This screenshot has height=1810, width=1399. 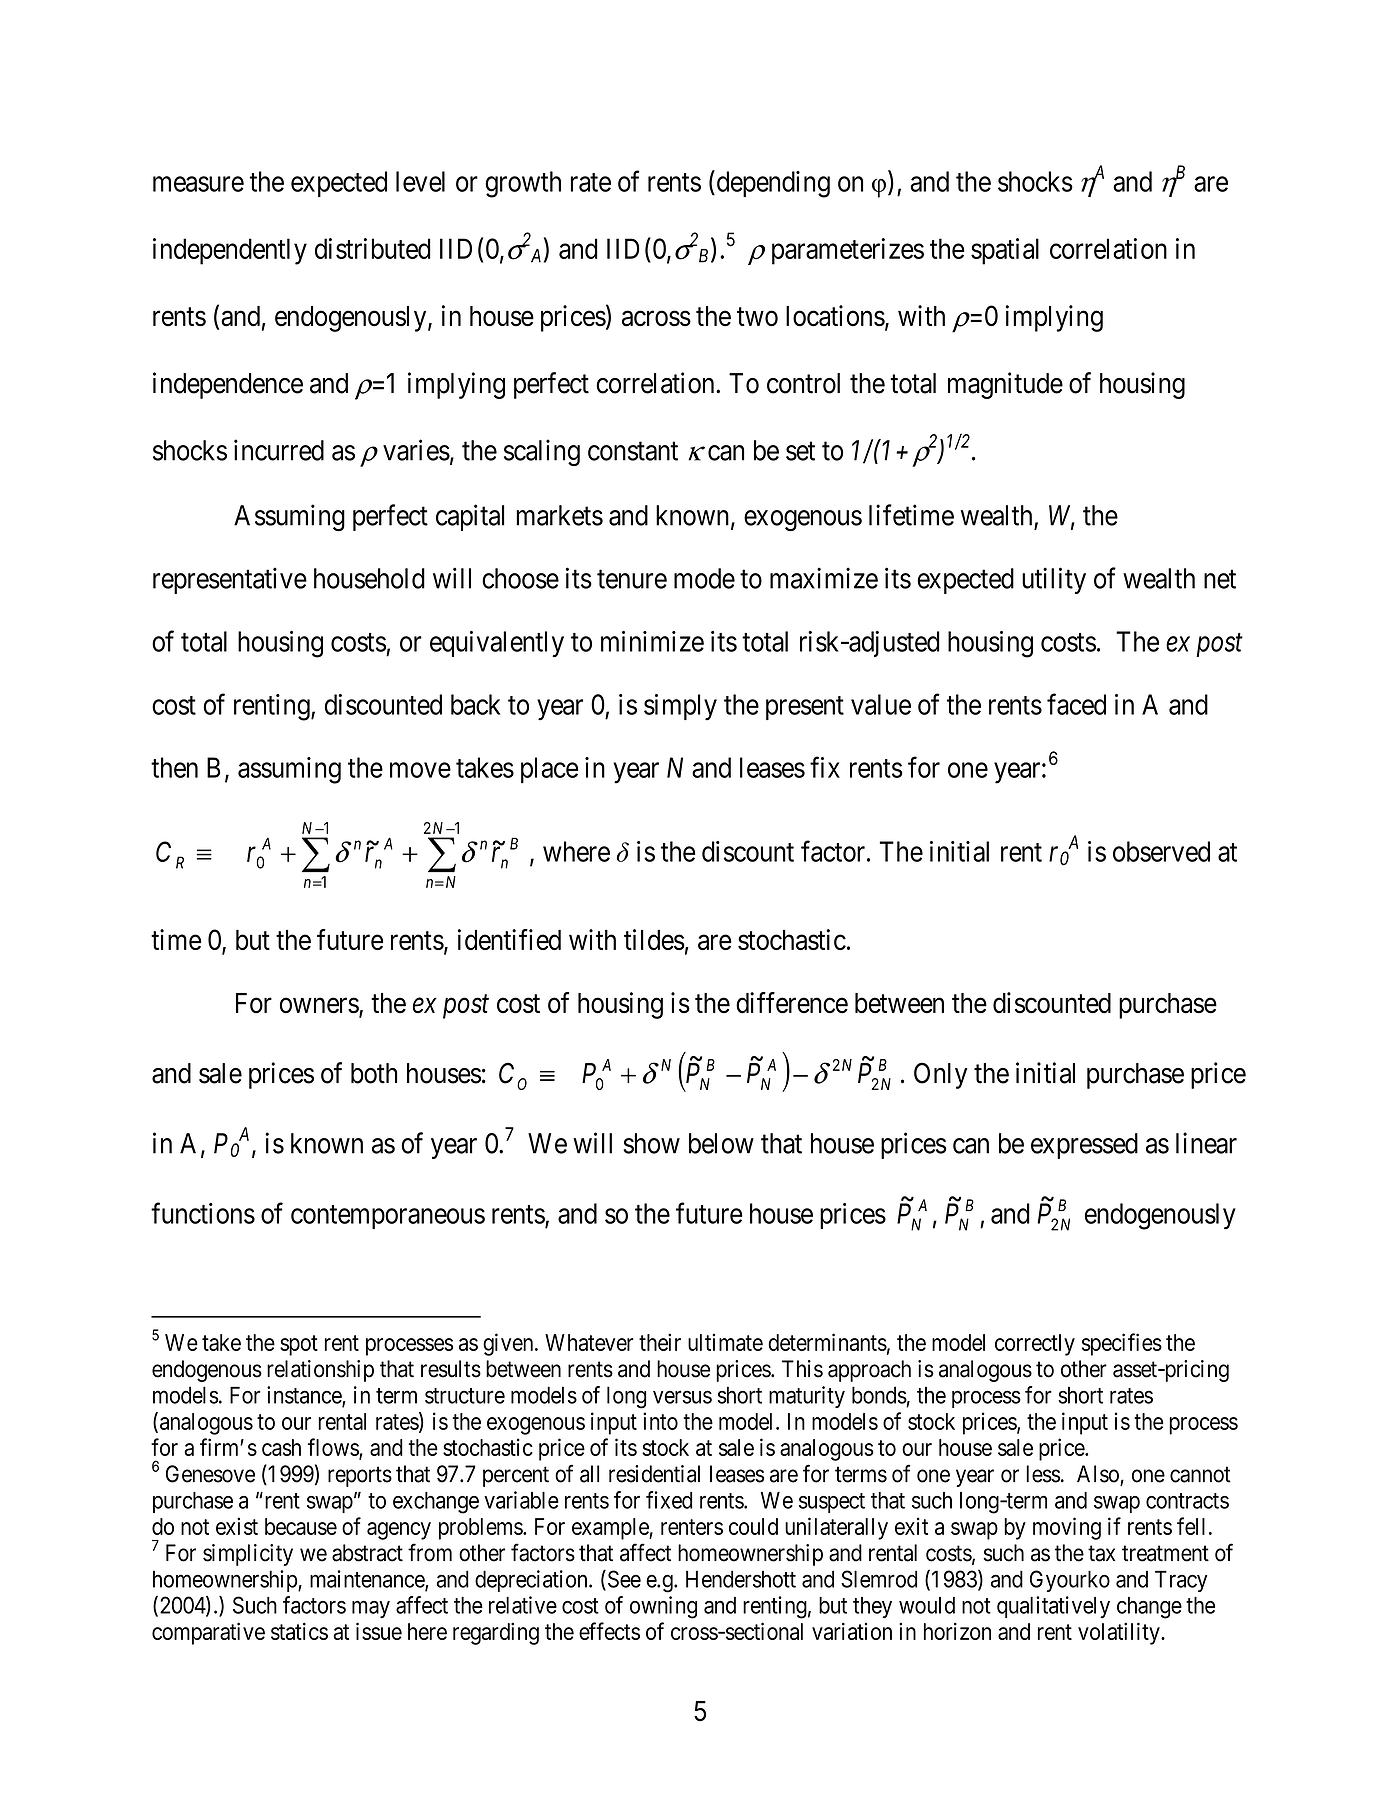 I want to click on qualitatively, so click(x=1053, y=1607).
